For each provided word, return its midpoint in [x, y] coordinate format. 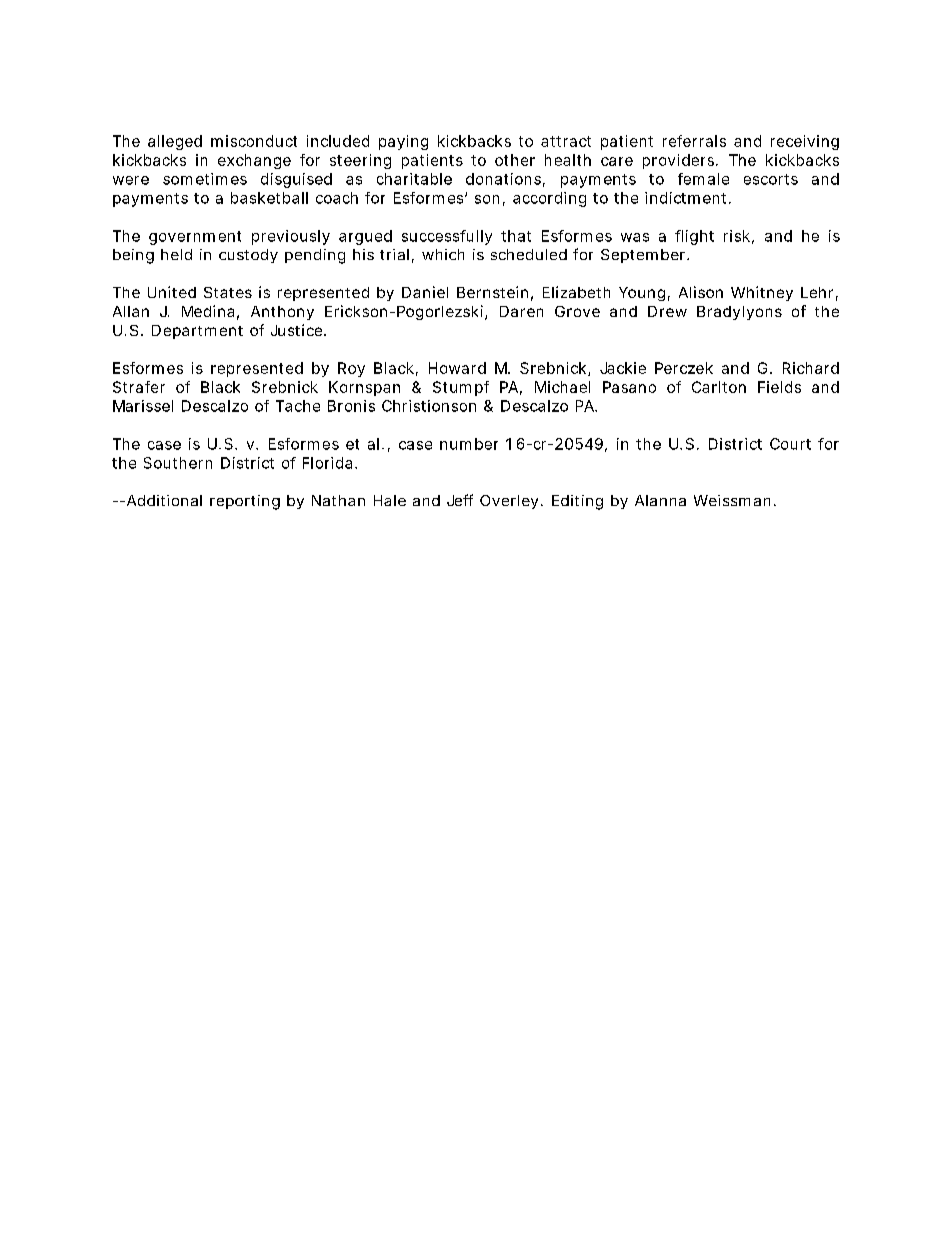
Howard [457, 368]
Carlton [719, 387]
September [645, 256]
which [443, 254]
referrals [694, 141]
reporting [245, 502]
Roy [351, 369]
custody [248, 256]
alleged [175, 142]
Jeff [460, 500]
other [515, 160]
